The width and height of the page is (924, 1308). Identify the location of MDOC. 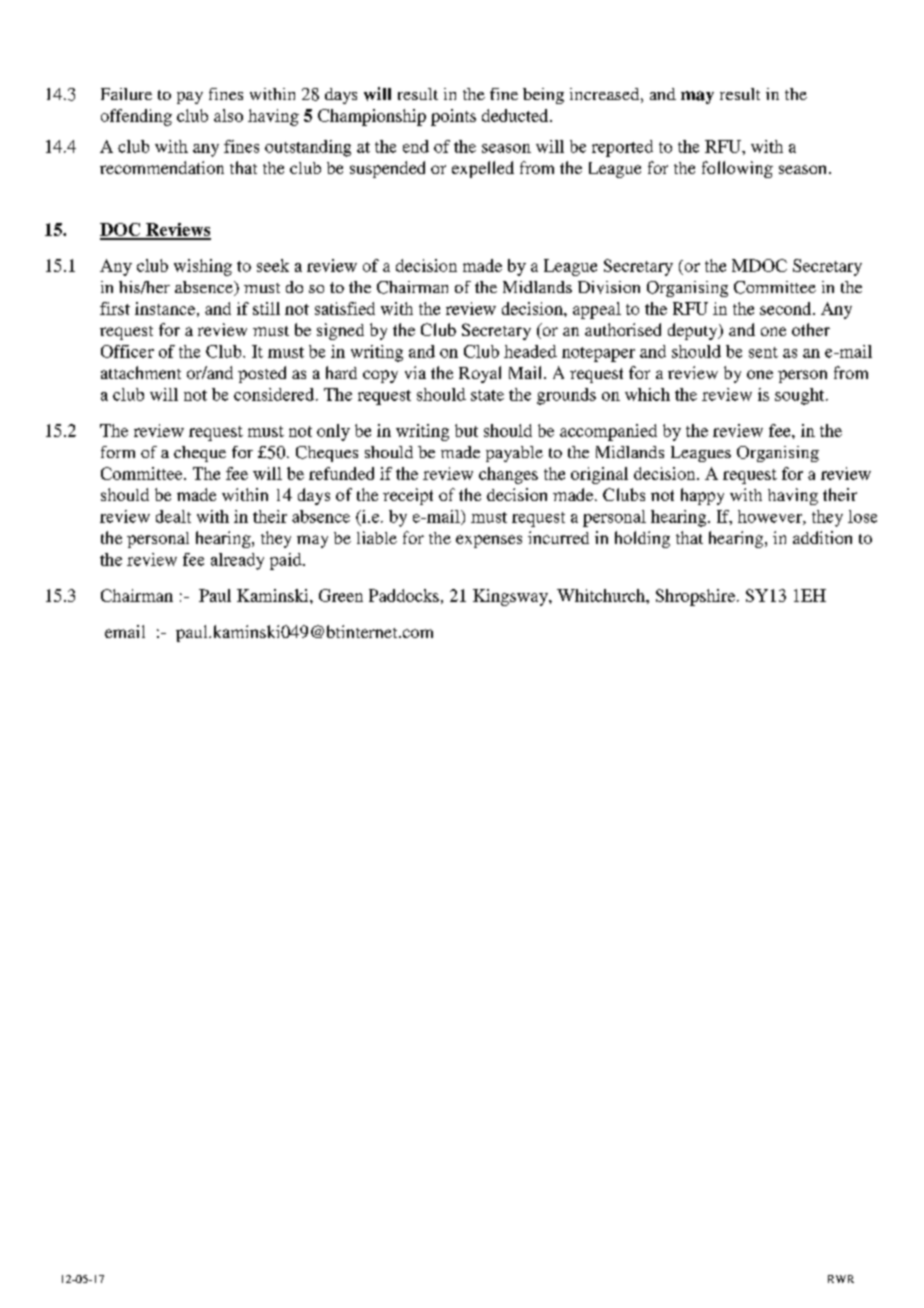
(759, 265).
